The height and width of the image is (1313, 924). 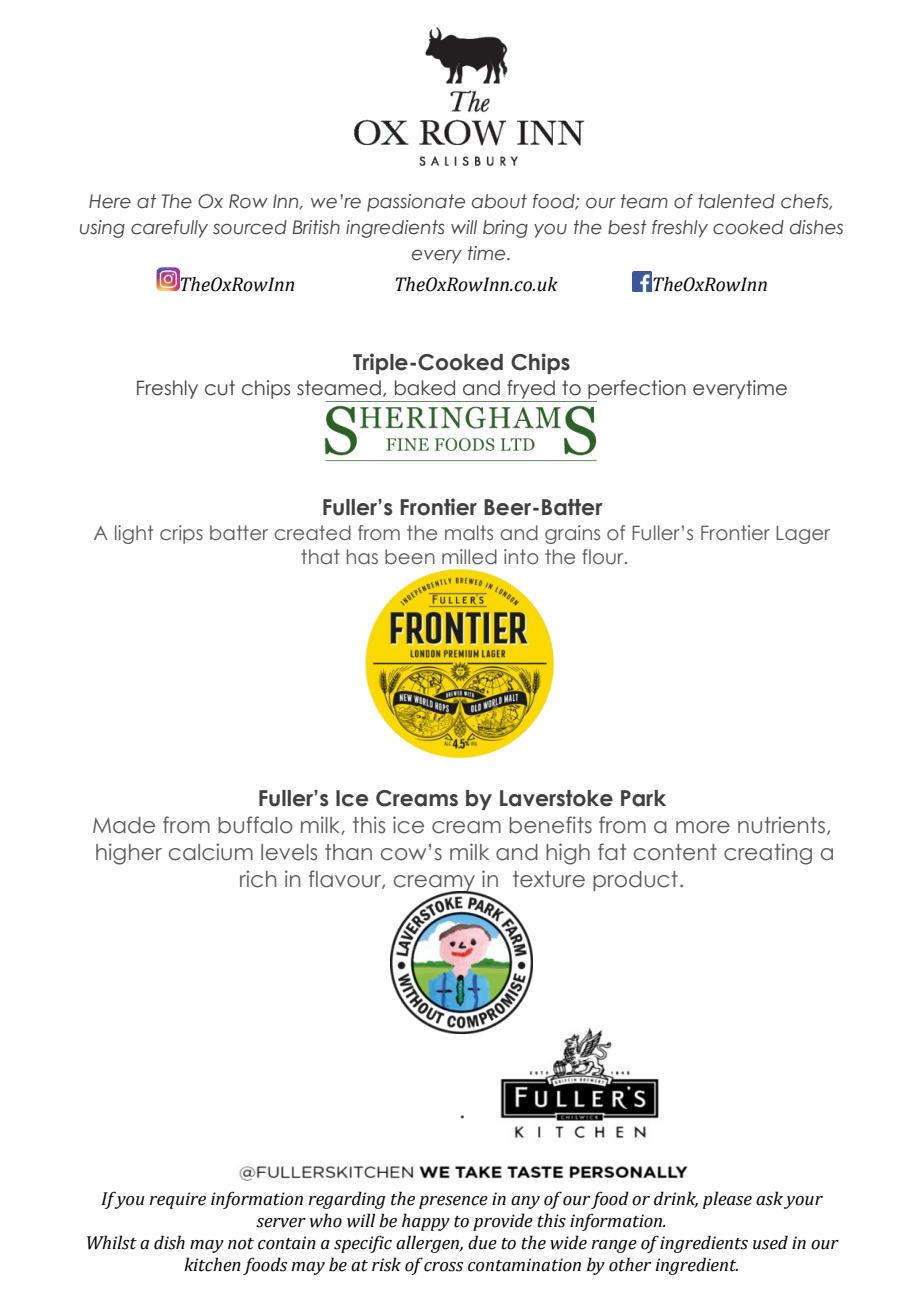 What do you see at coordinates (727, 1200) in the image?
I see `please` at bounding box center [727, 1200].
